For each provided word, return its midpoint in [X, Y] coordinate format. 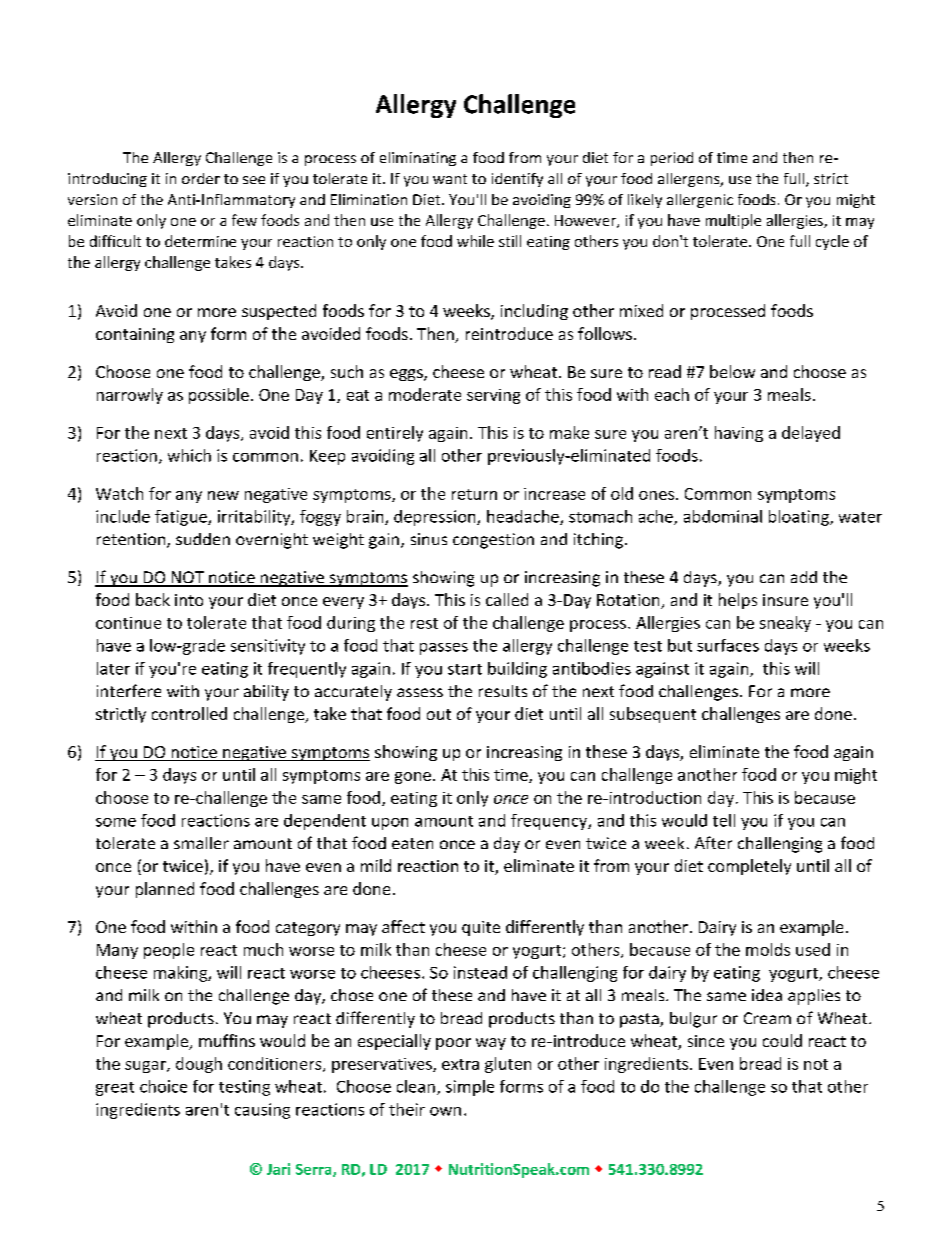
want [450, 179]
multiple [733, 221]
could [782, 1040]
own [445, 1111]
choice [163, 1086]
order [201, 178]
